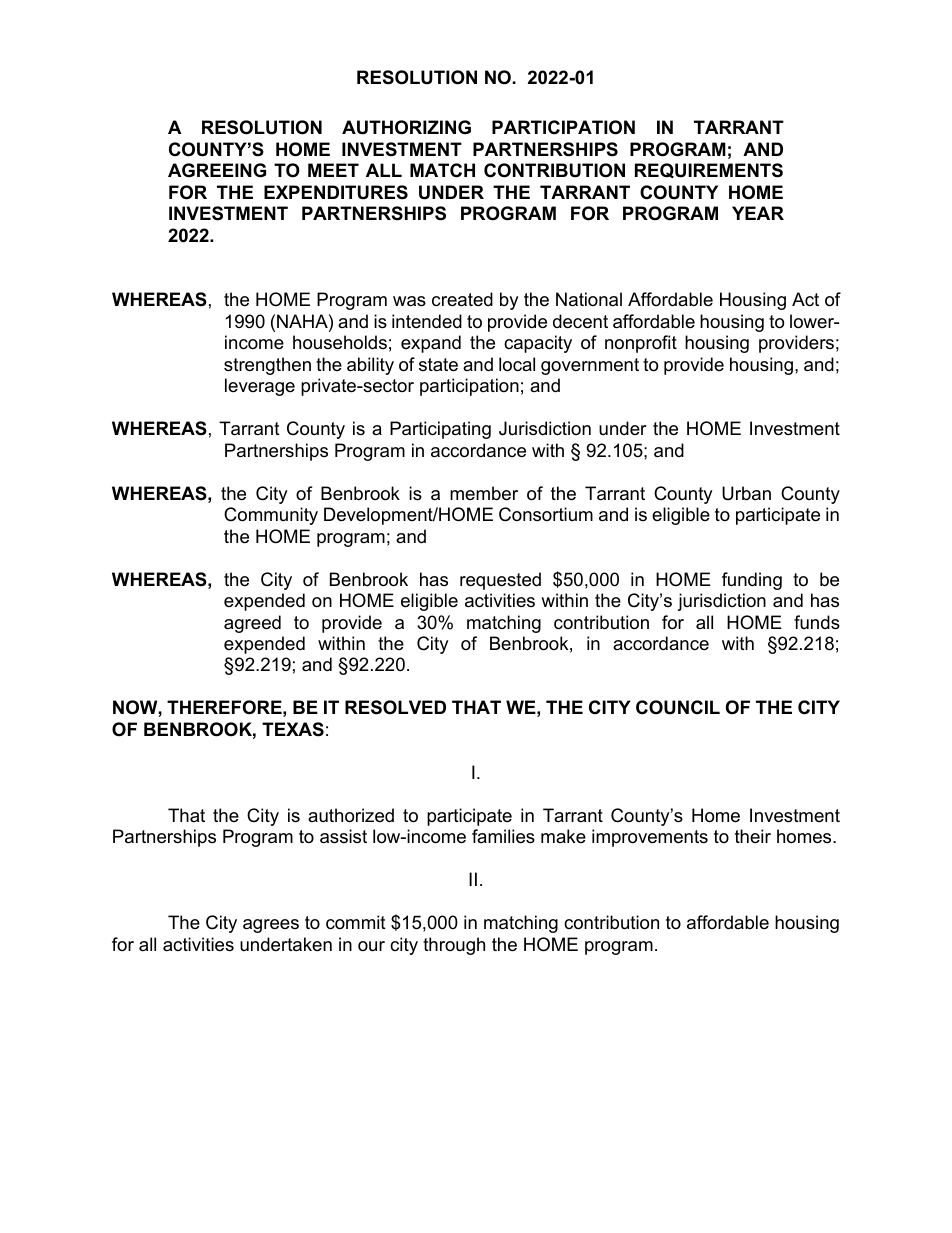 The width and height of the screenshot is (952, 1233). Describe the element at coordinates (517, 364) in the screenshot. I see `local` at that location.
